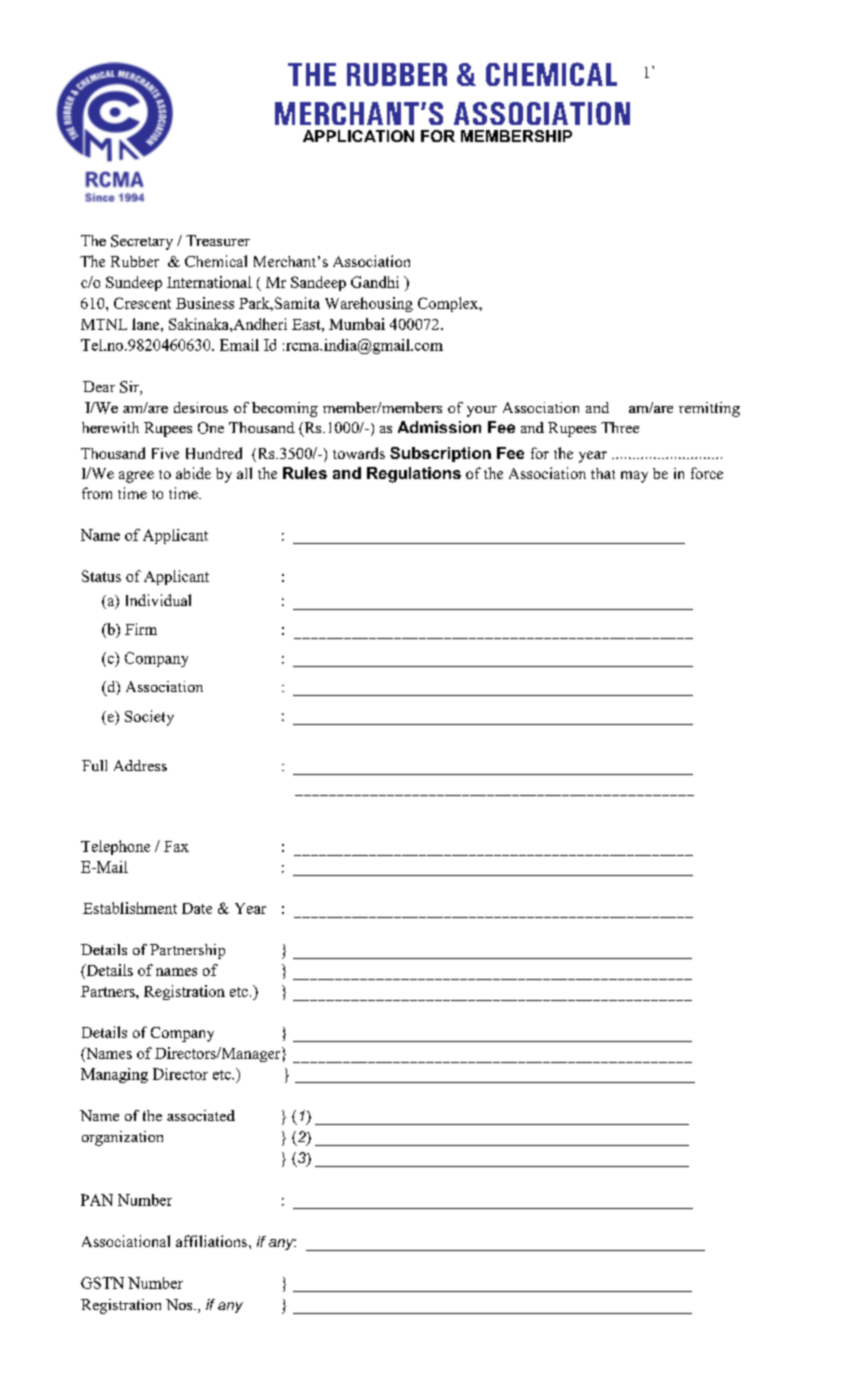 The image size is (849, 1400). Describe the element at coordinates (142, 242) in the page. I see `Secretary` at that location.
